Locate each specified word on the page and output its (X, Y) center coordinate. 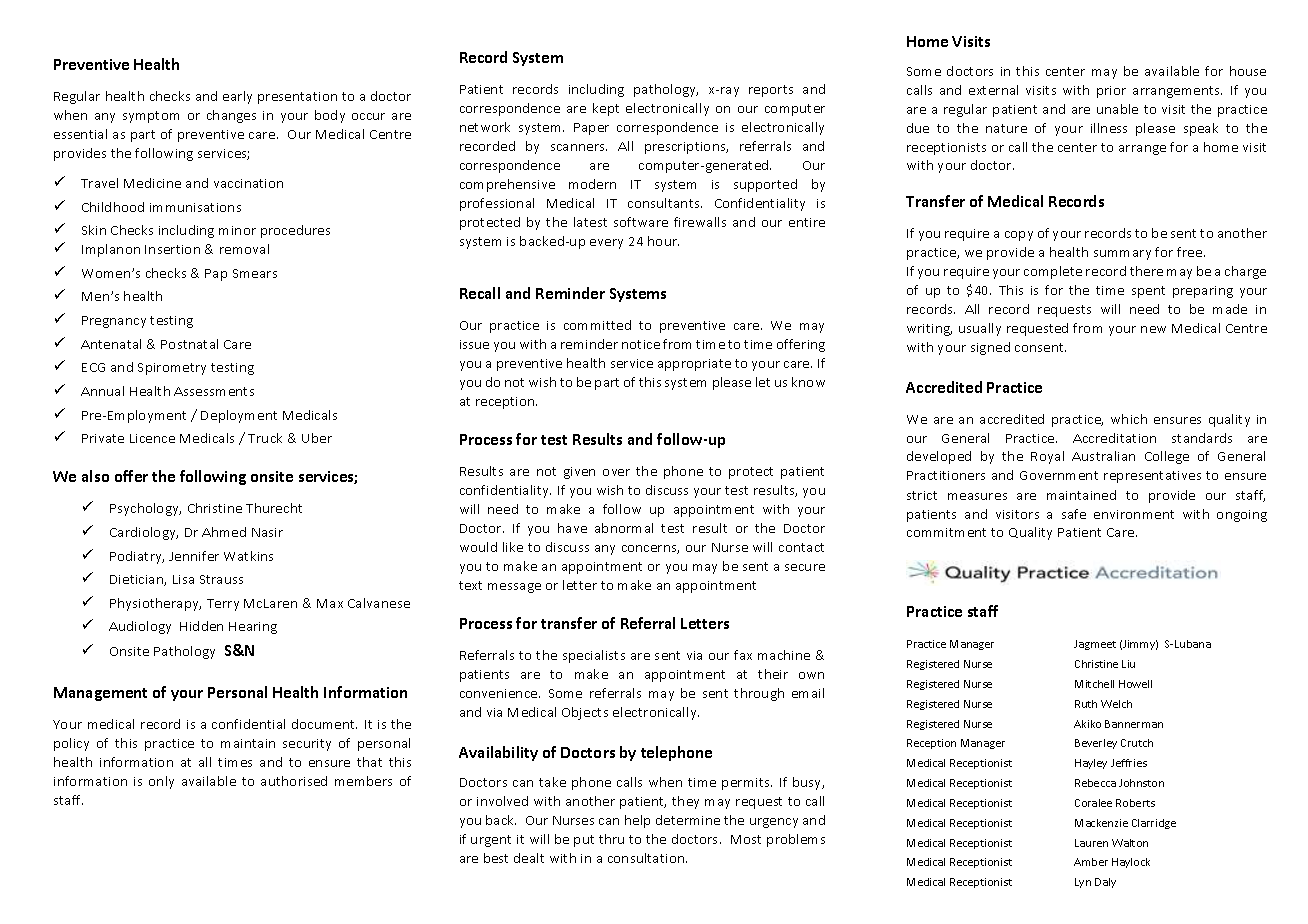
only (161, 782)
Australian (1103, 456)
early (237, 97)
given (579, 473)
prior (1111, 92)
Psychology (145, 509)
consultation (647, 858)
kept (606, 109)
